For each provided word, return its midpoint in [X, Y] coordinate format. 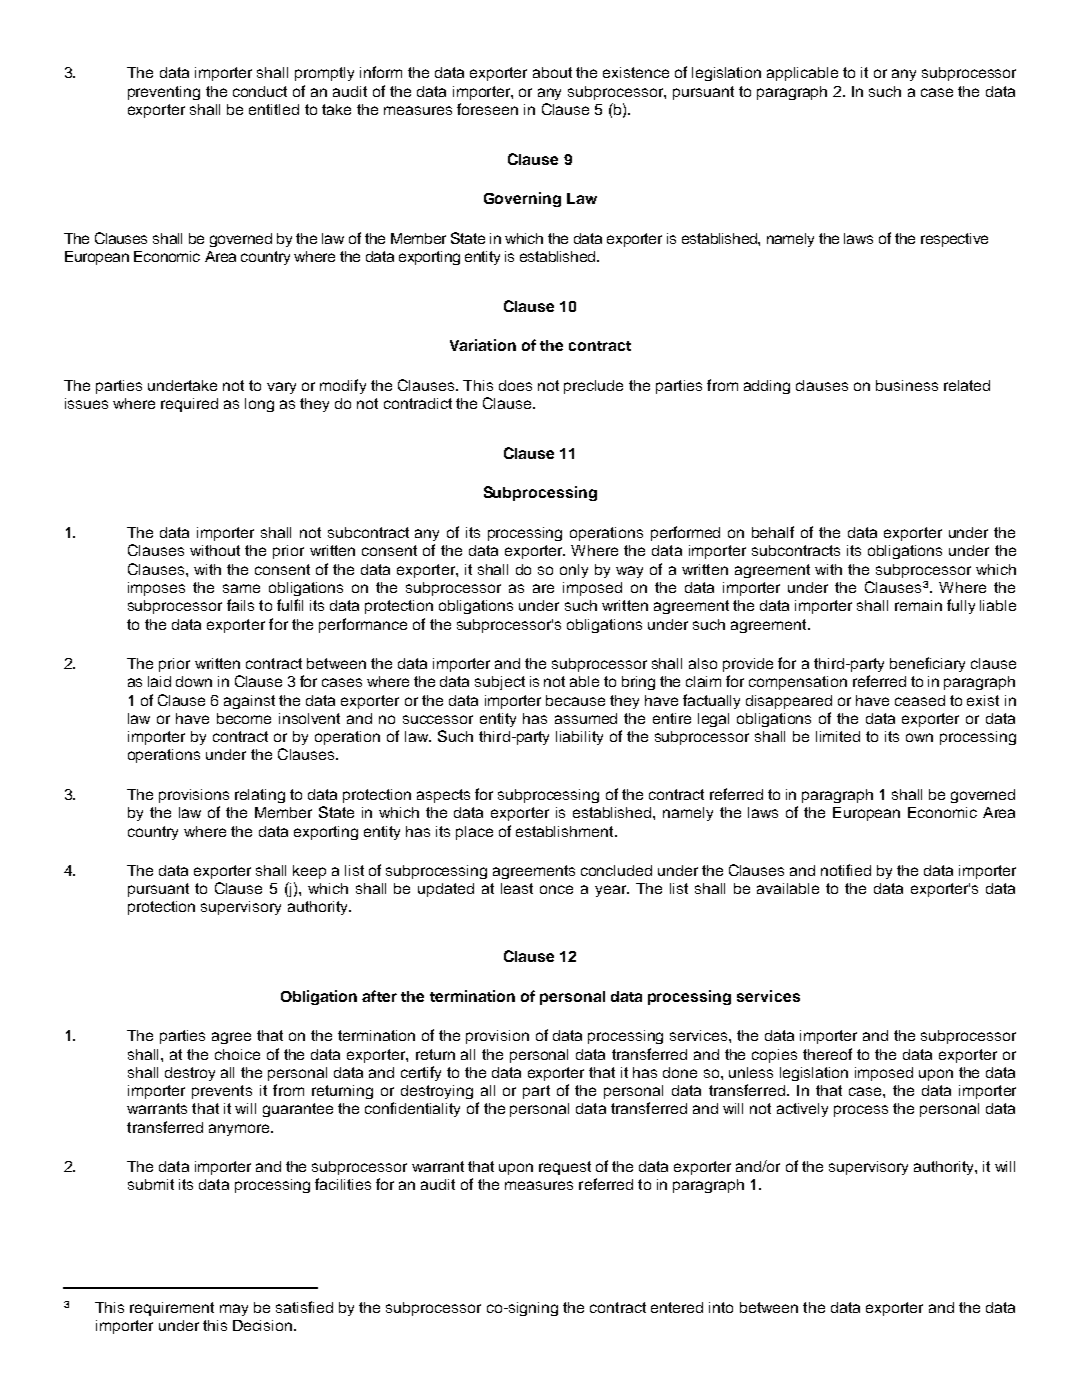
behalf [773, 532]
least [517, 888]
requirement [172, 1309]
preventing [164, 93]
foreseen [487, 109]
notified [846, 870]
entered [677, 1307]
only [574, 571]
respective [954, 240]
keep [309, 872]
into [721, 1307]
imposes [156, 589]
